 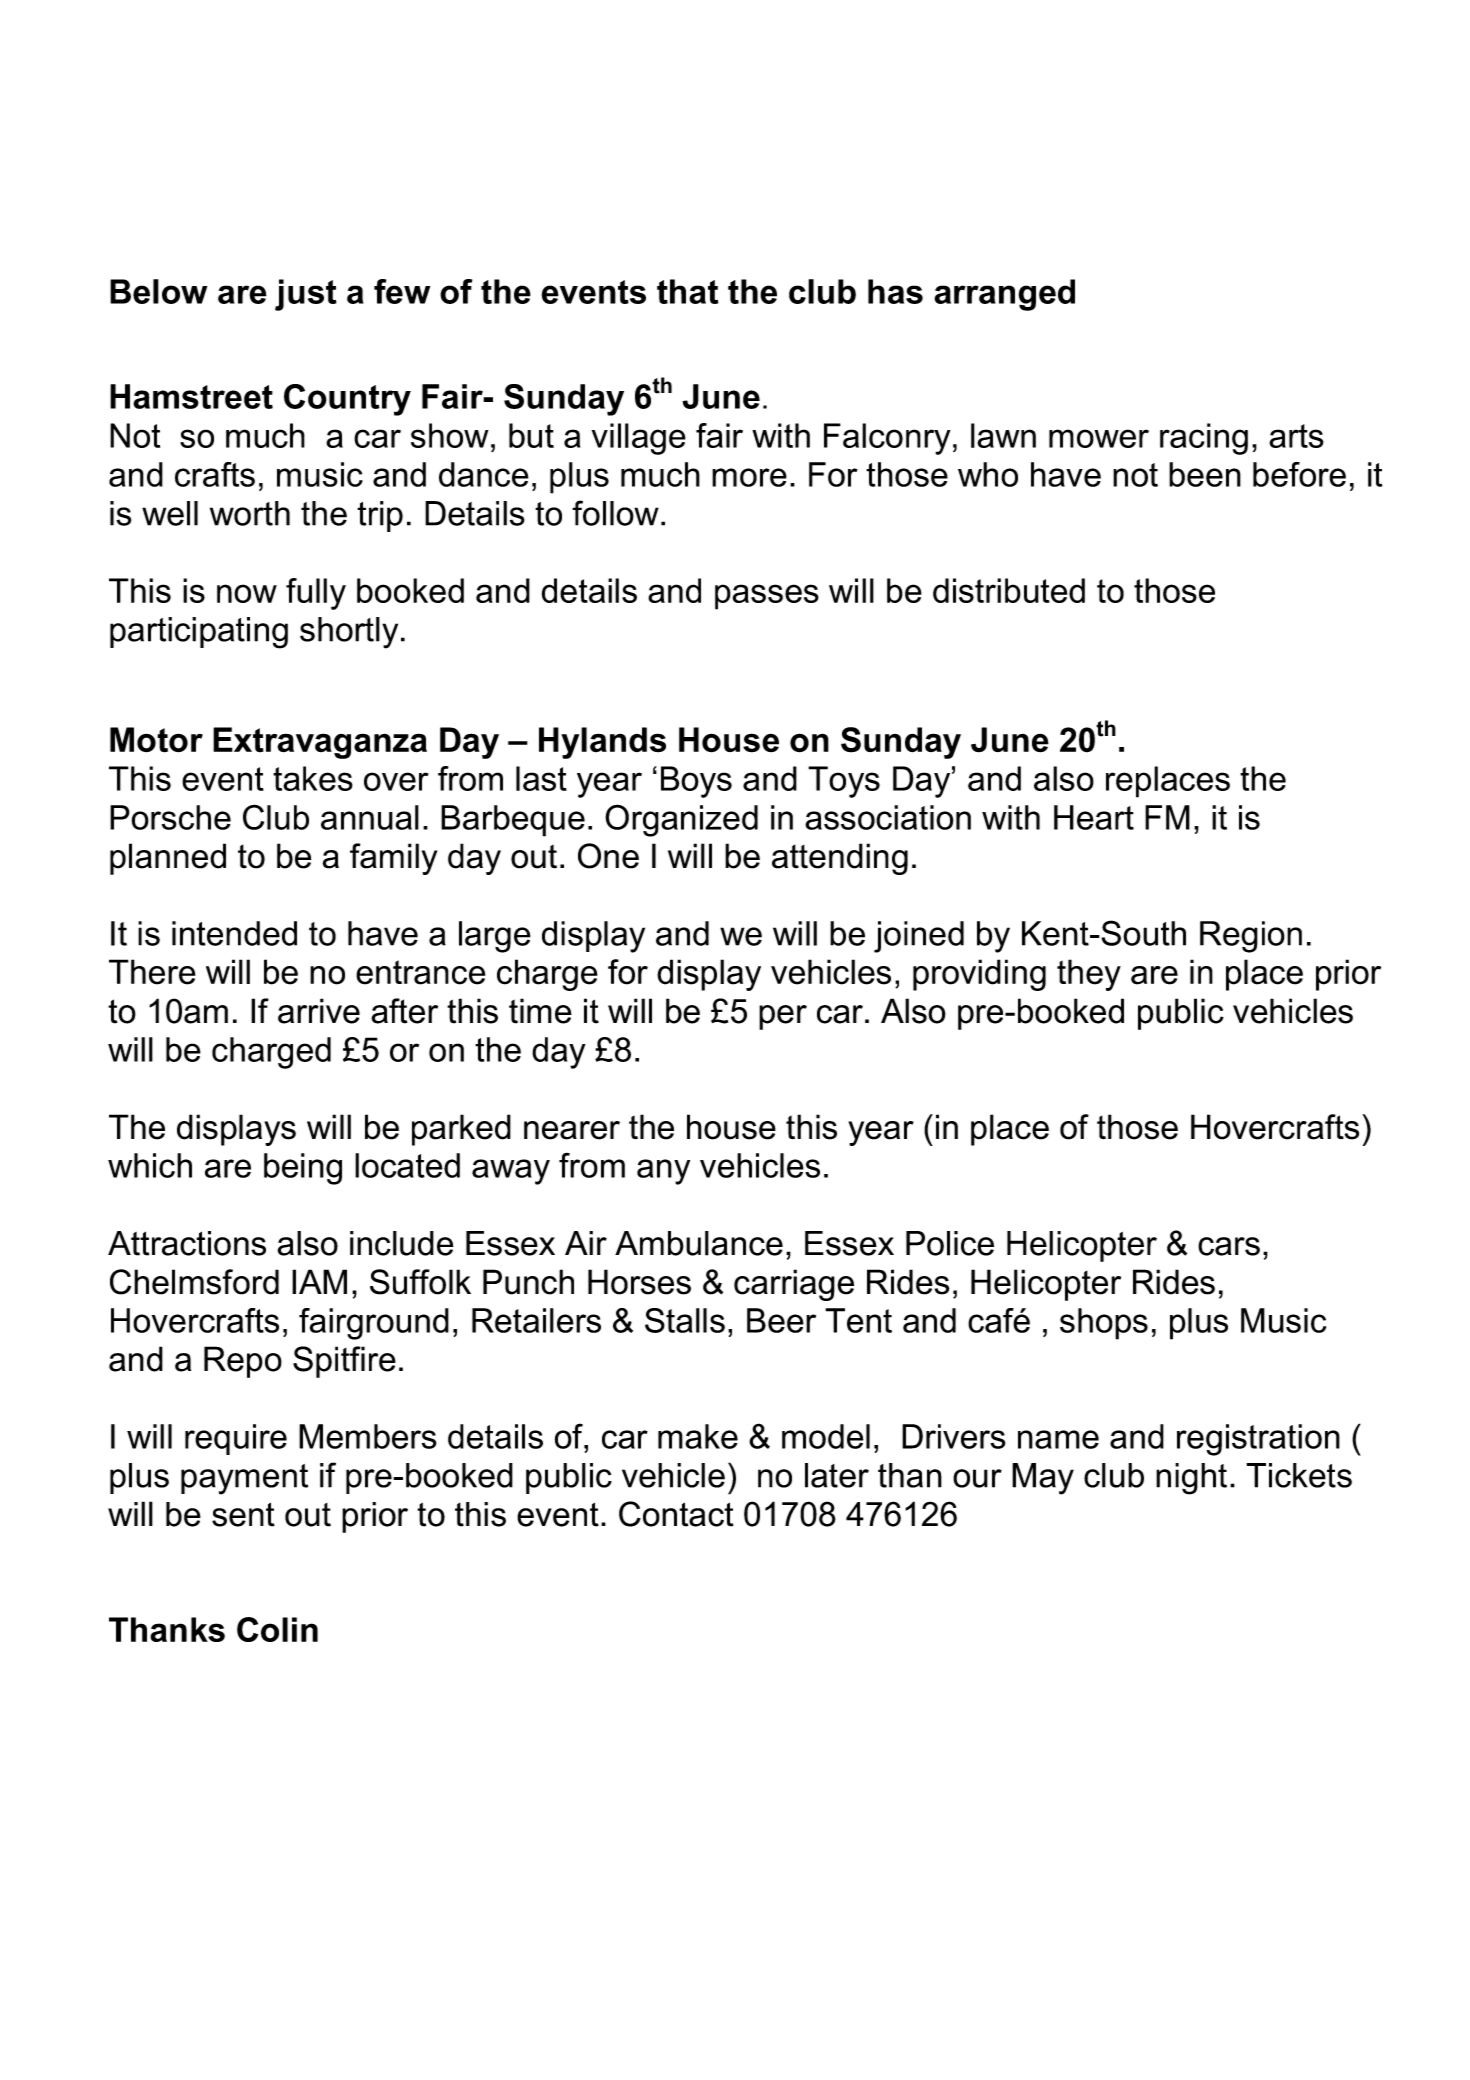 What do you see at coordinates (1004, 295) in the page?
I see `arranged` at bounding box center [1004, 295].
